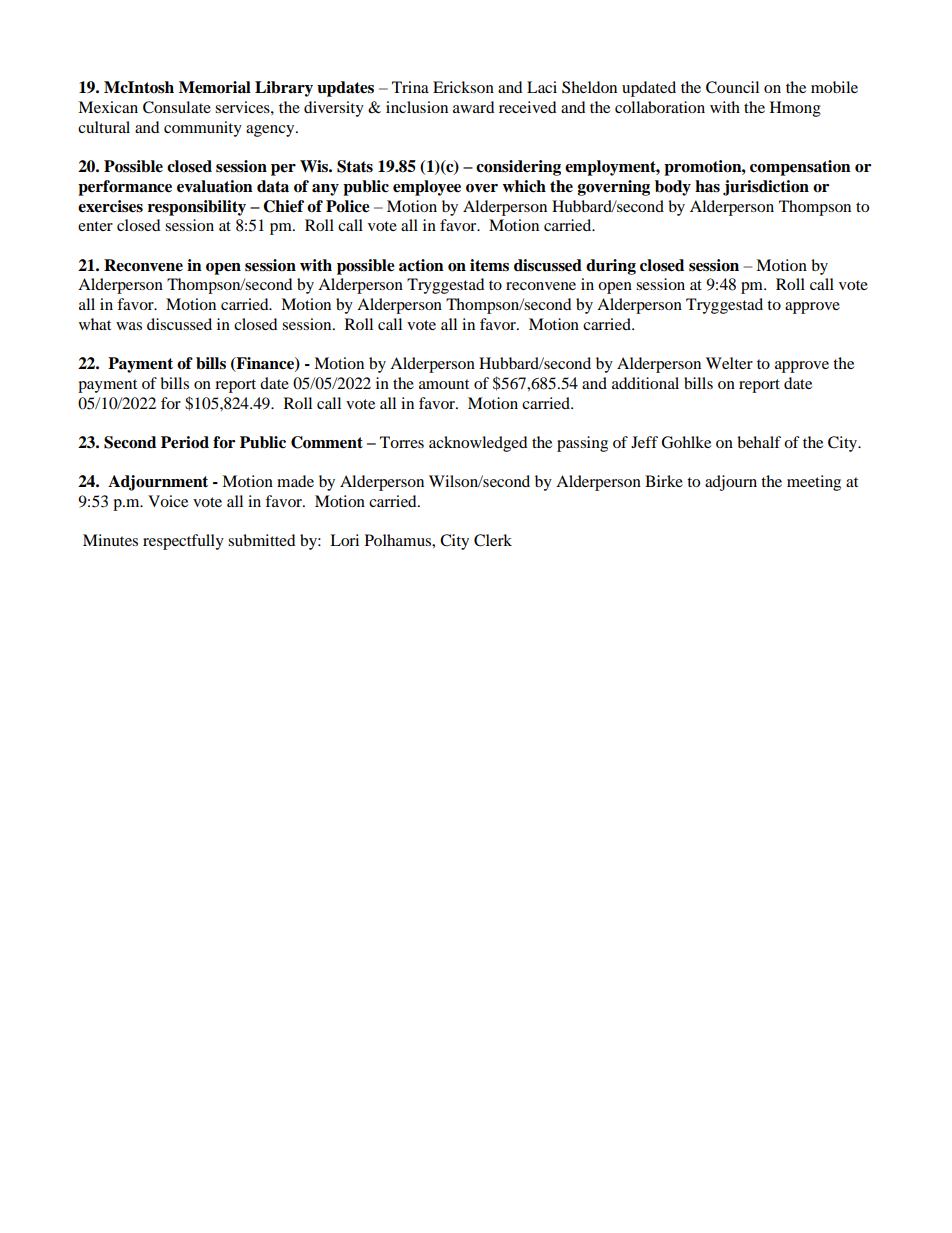  I want to click on acknowledged, so click(478, 444).
